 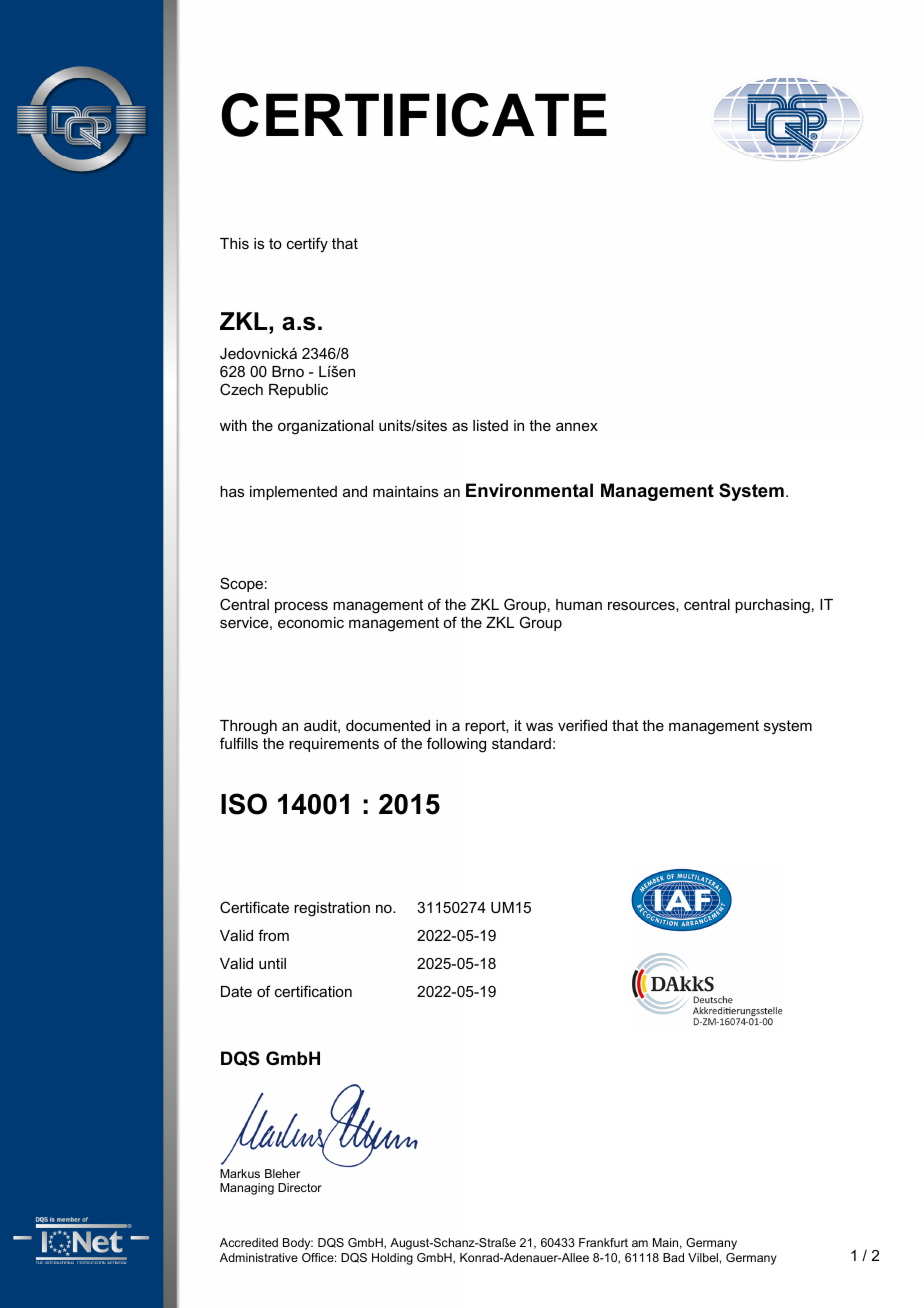 I want to click on economic, so click(x=311, y=622).
